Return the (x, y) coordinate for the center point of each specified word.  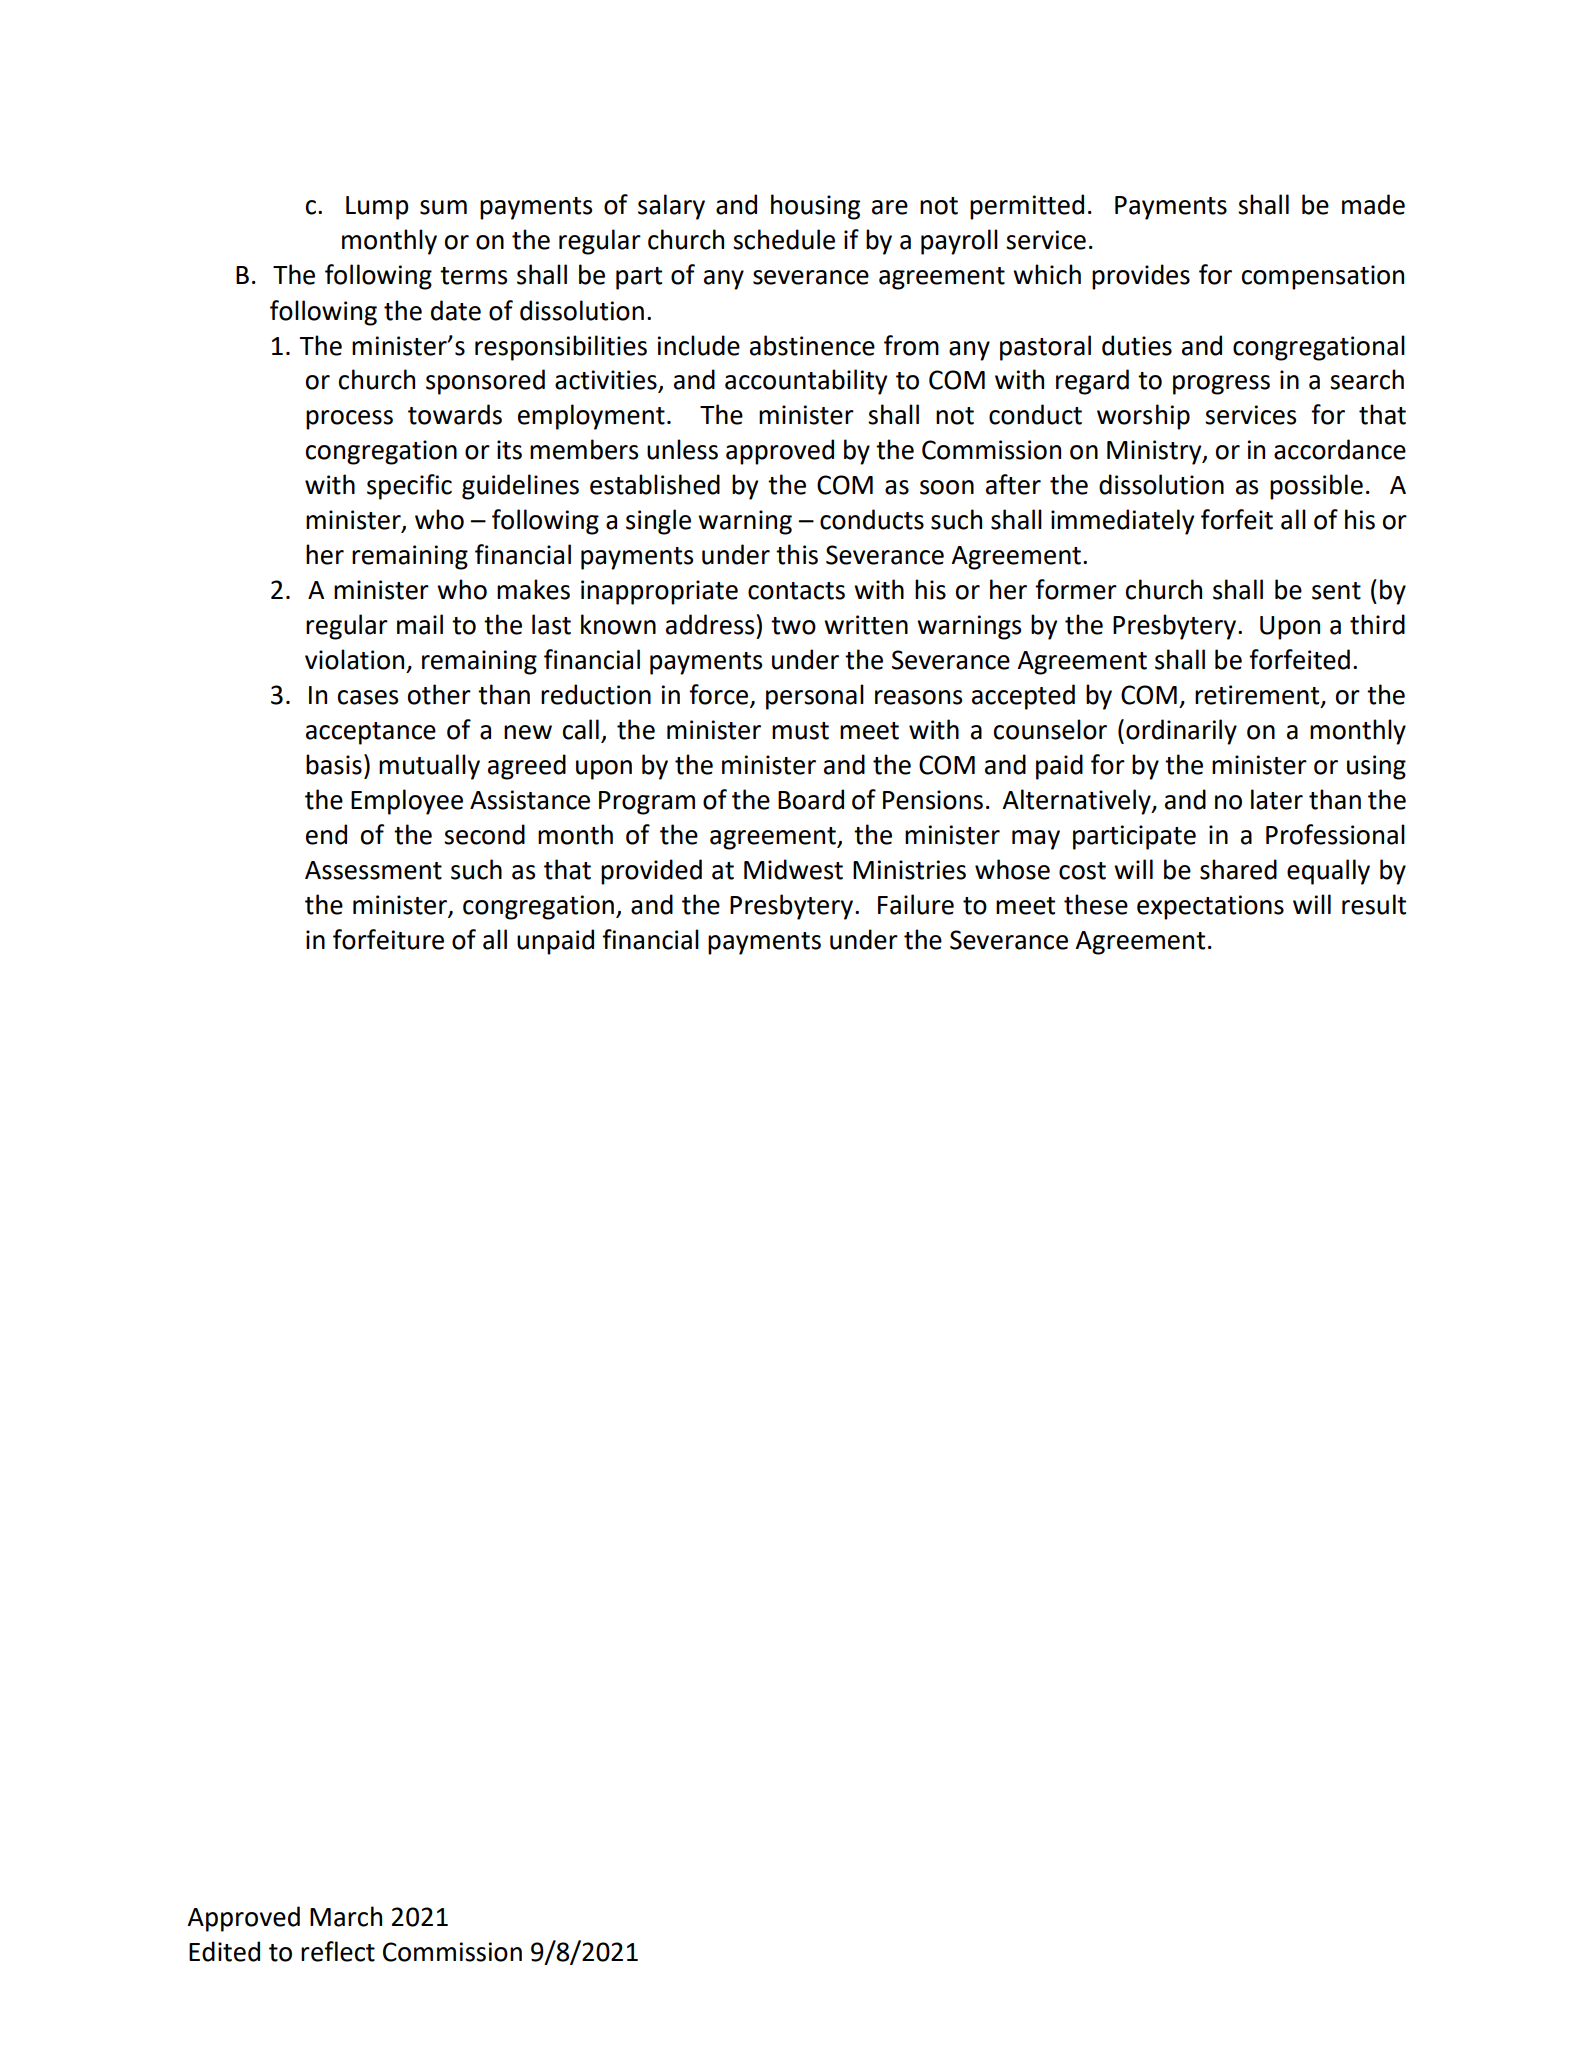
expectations (1210, 907)
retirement (1258, 696)
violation (354, 659)
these (1096, 904)
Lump (377, 208)
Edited (224, 1951)
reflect (338, 1951)
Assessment (373, 870)
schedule (784, 239)
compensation (1323, 277)
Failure (916, 904)
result (1374, 904)
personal (815, 697)
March (346, 1916)
